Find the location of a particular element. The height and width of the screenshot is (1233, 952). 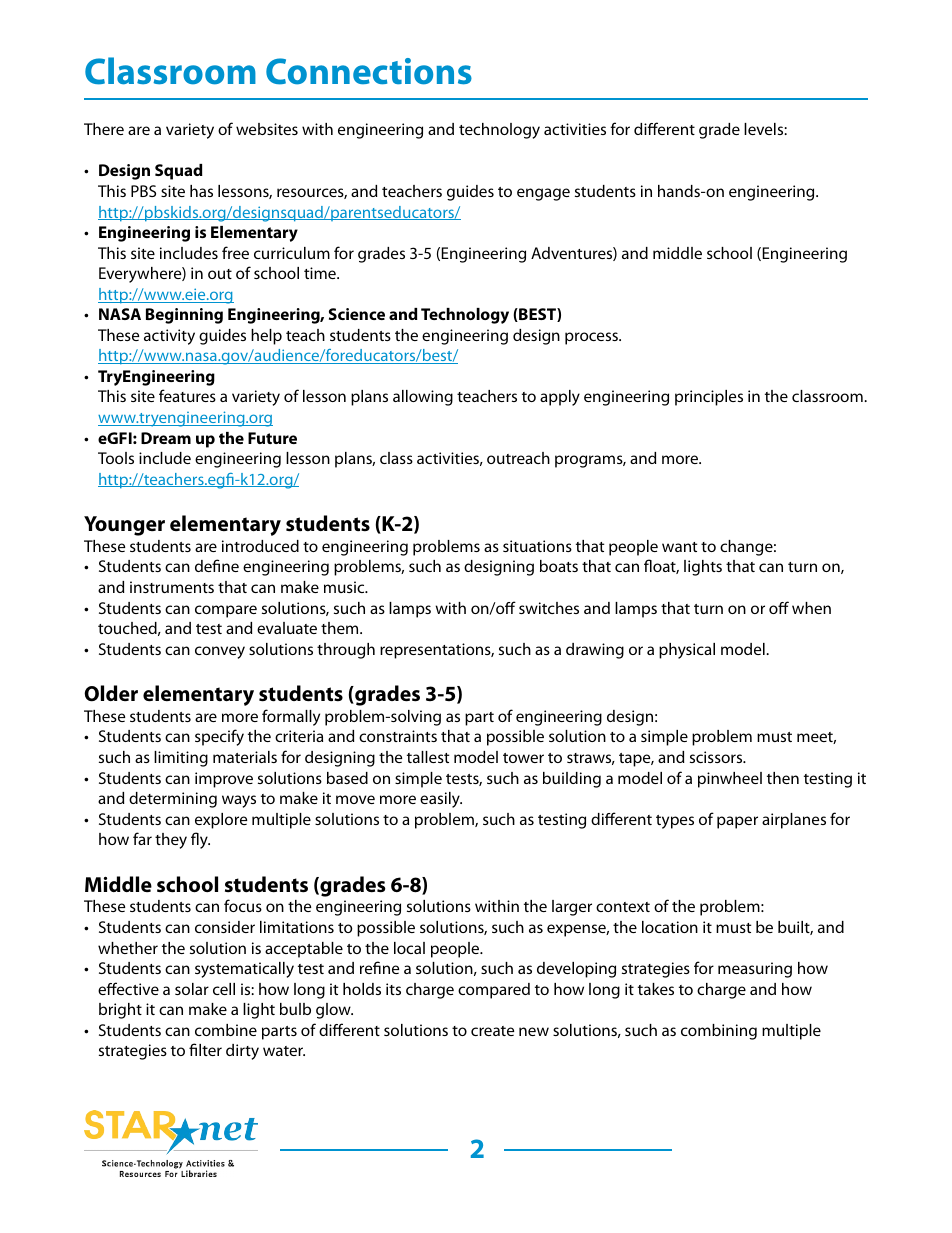

There is located at coordinates (104, 129).
